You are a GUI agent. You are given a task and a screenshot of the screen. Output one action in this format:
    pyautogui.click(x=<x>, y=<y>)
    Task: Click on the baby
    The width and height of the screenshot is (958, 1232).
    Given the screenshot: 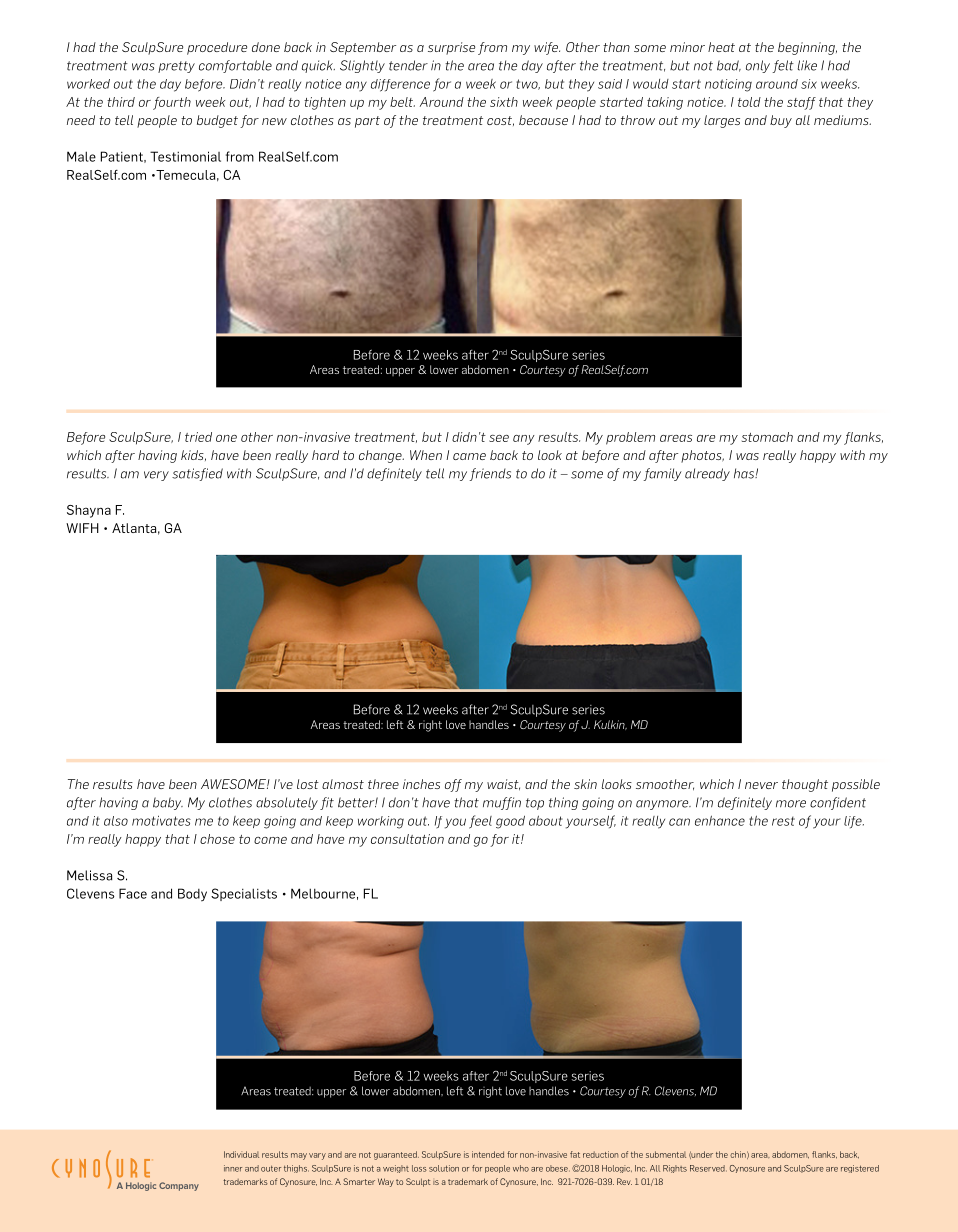 What is the action you would take?
    pyautogui.click(x=168, y=803)
